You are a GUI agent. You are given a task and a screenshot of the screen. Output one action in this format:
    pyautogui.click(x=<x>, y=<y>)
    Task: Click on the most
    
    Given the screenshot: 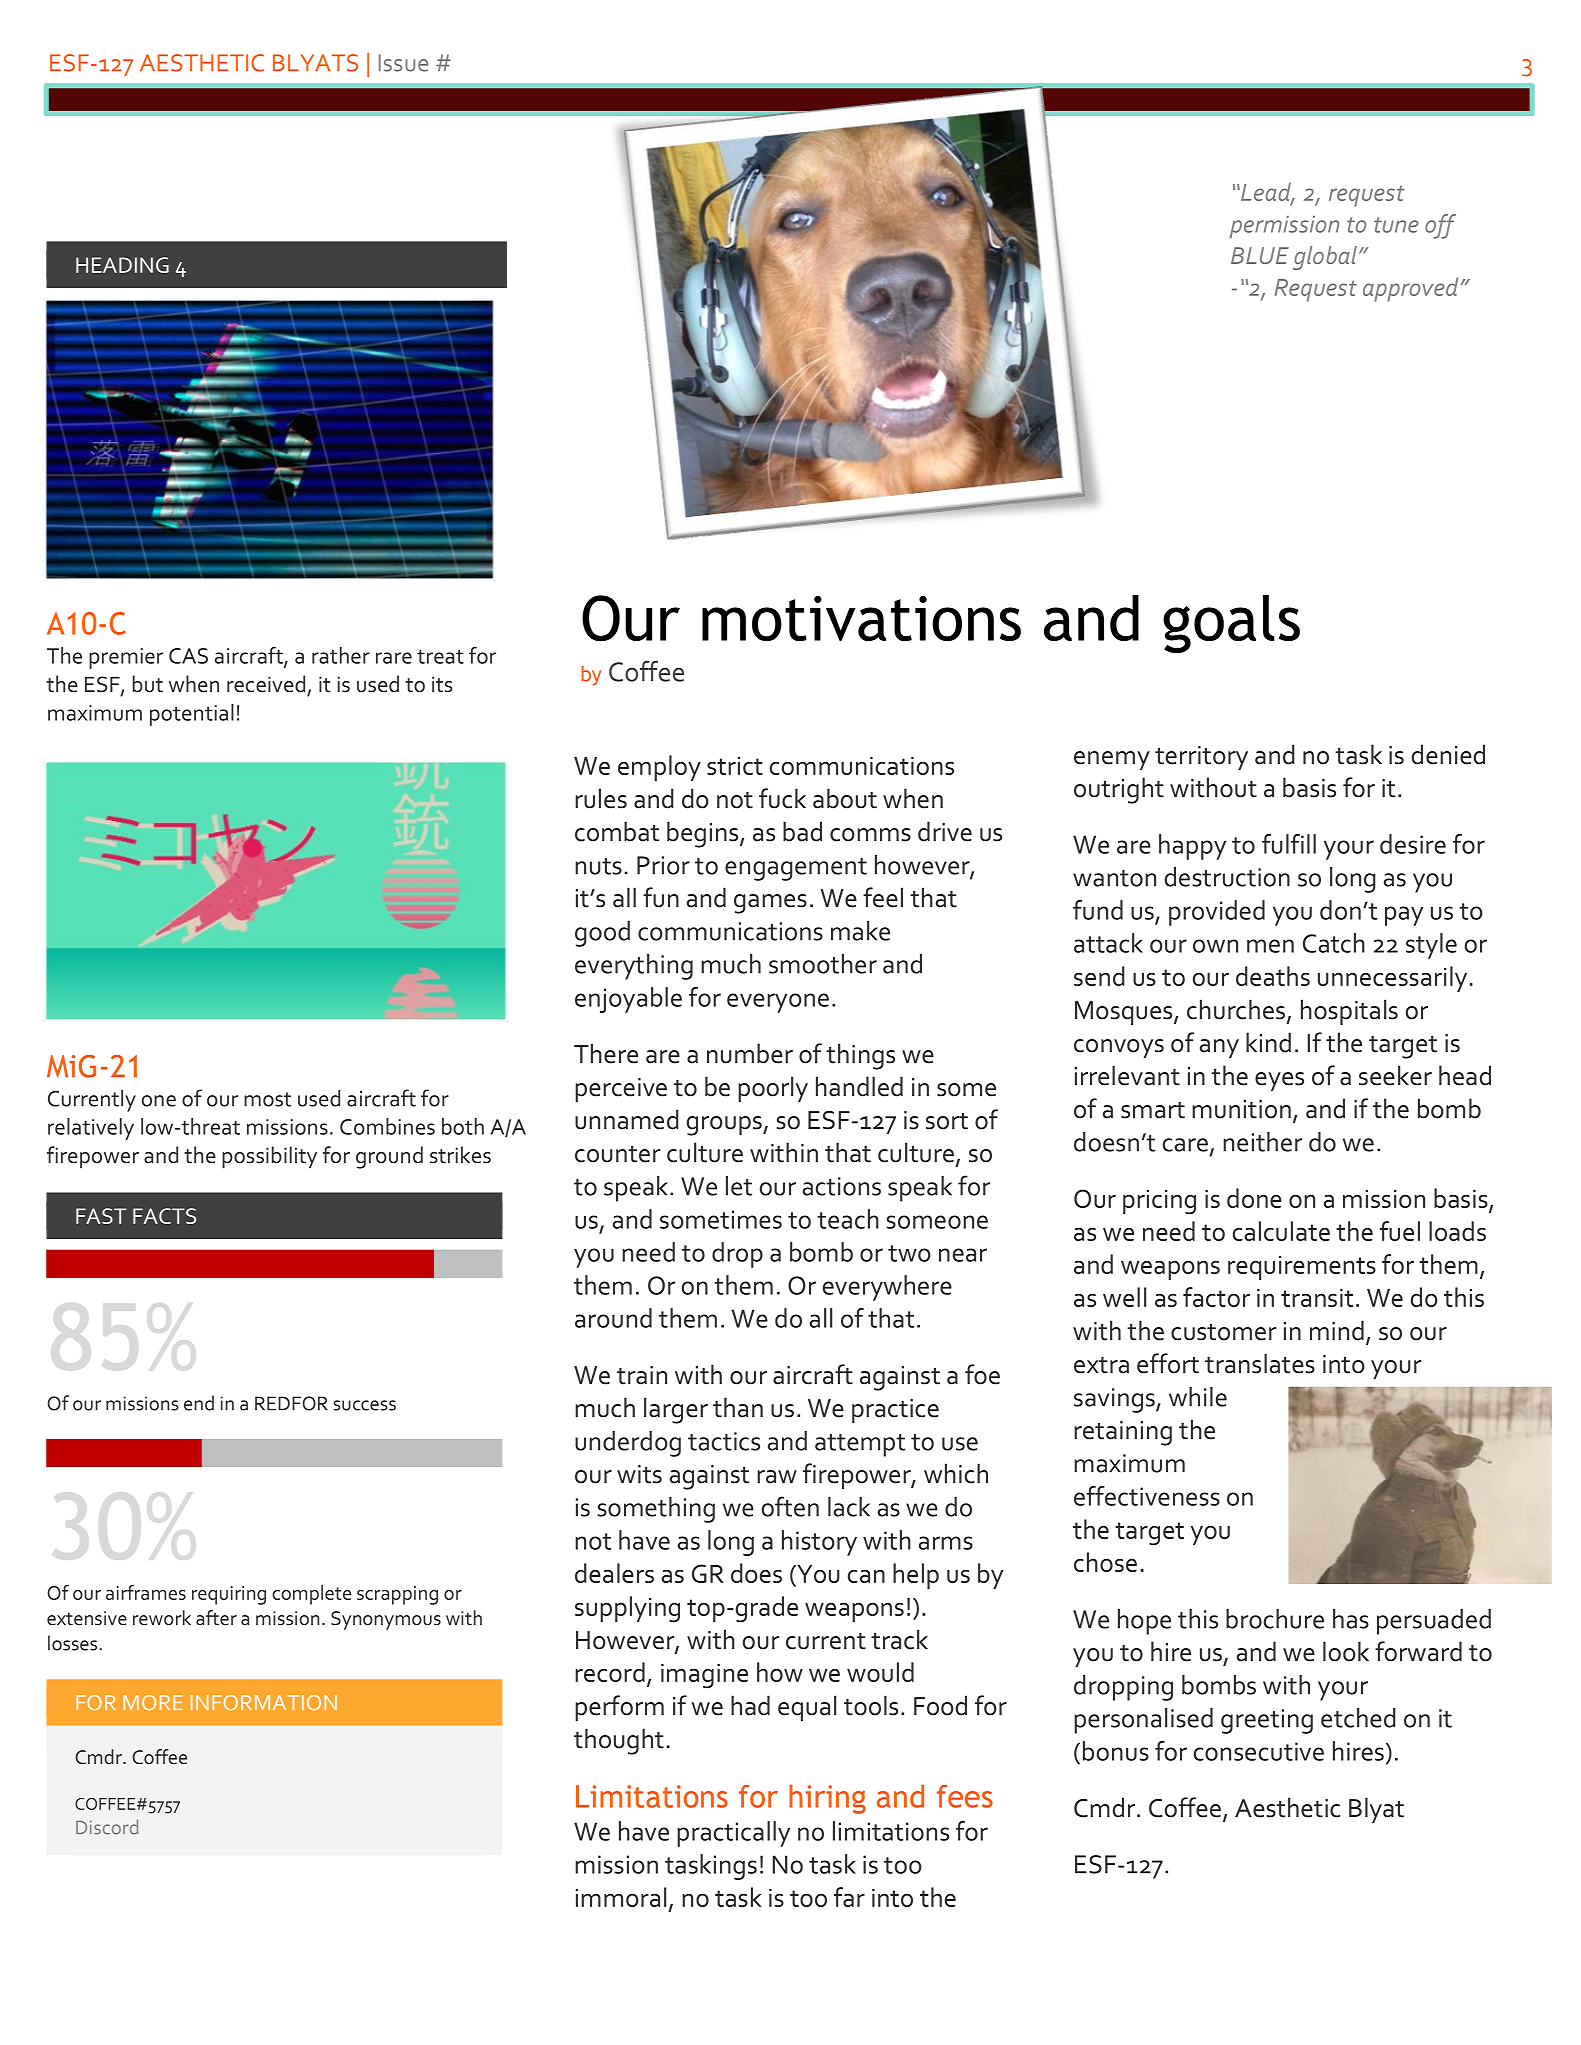 What is the action you would take?
    pyautogui.click(x=267, y=1099)
